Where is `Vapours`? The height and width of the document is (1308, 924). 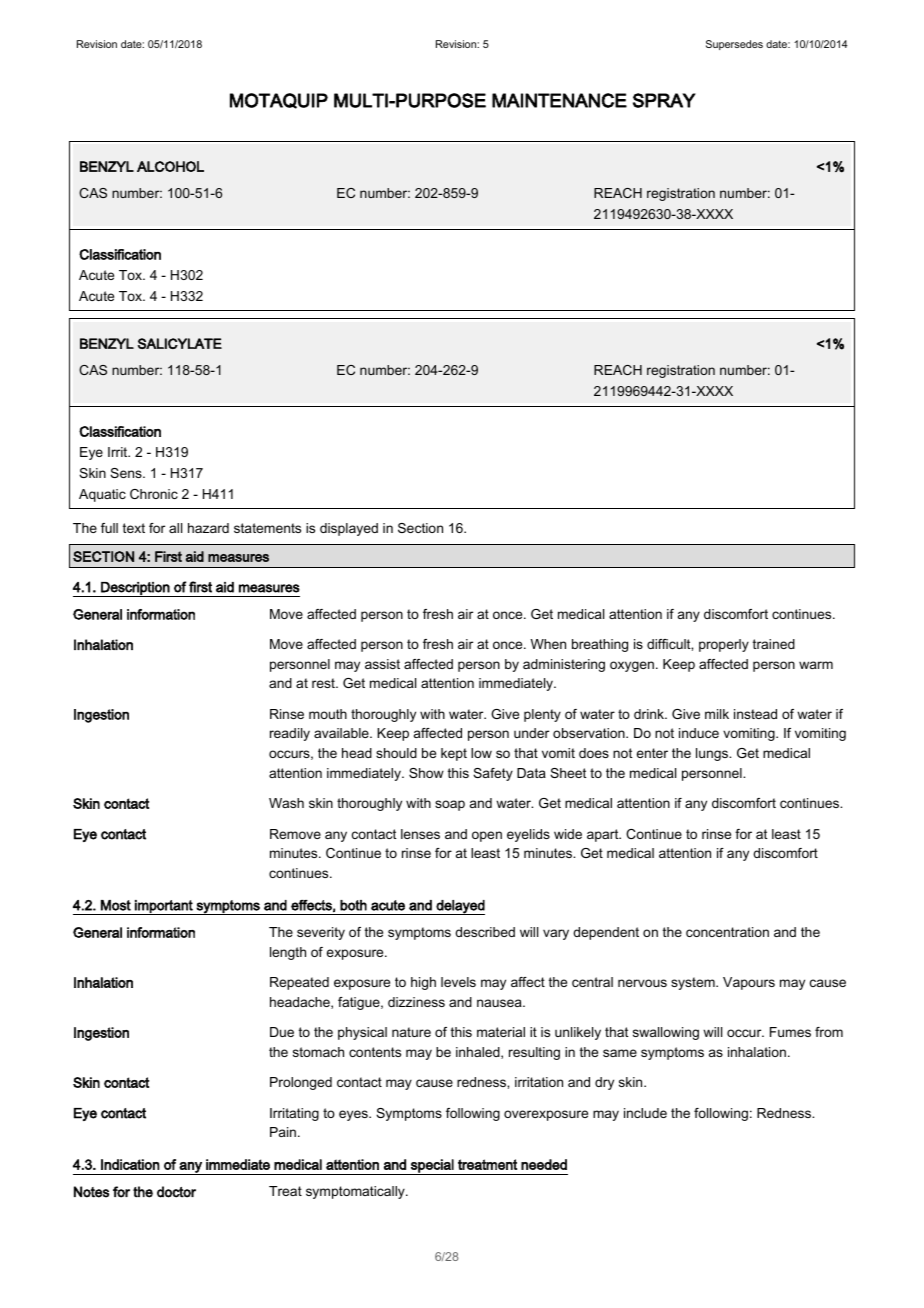
Vapours is located at coordinates (749, 983).
